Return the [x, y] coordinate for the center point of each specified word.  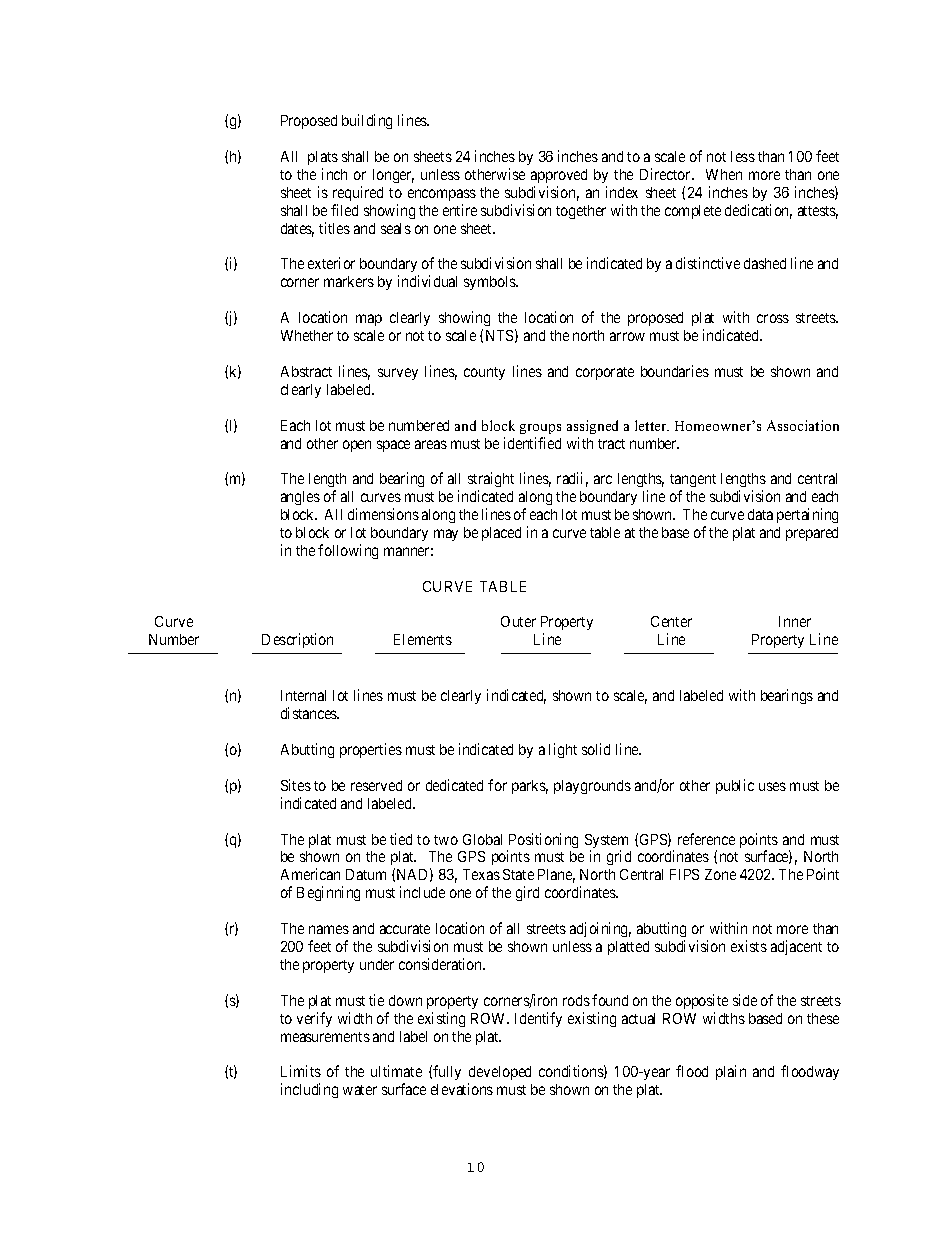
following [348, 551]
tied [401, 839]
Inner [795, 621]
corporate [605, 373]
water [360, 1090]
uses [772, 786]
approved [559, 176]
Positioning [542, 842]
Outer [518, 621]
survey [398, 374]
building [367, 121]
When [724, 174]
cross [773, 318]
